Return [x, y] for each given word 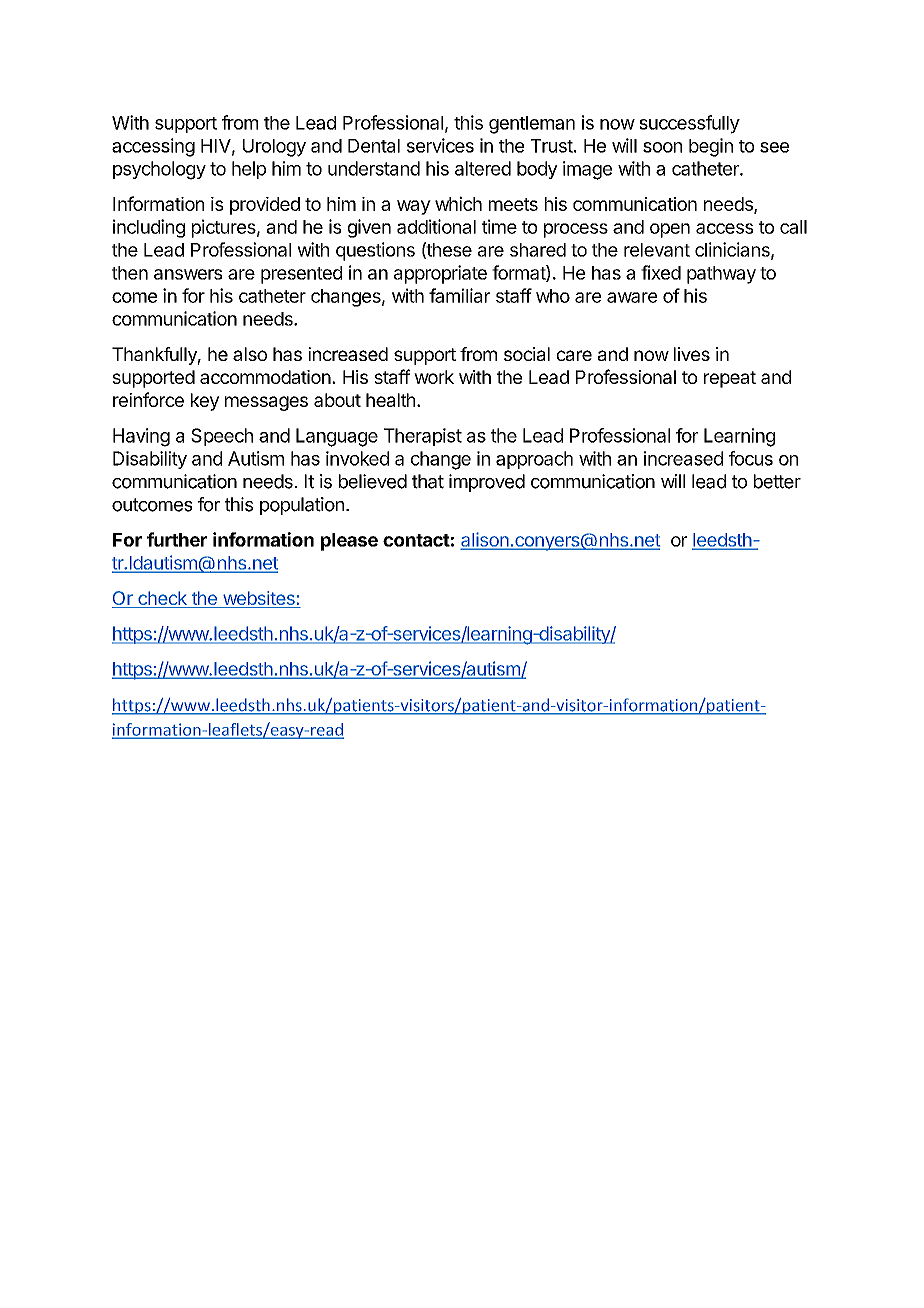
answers [188, 274]
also [250, 354]
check [162, 599]
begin [711, 147]
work [434, 377]
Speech [222, 437]
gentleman [532, 125]
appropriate [440, 274]
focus [751, 458]
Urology [274, 148]
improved [487, 483]
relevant [657, 250]
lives [692, 354]
